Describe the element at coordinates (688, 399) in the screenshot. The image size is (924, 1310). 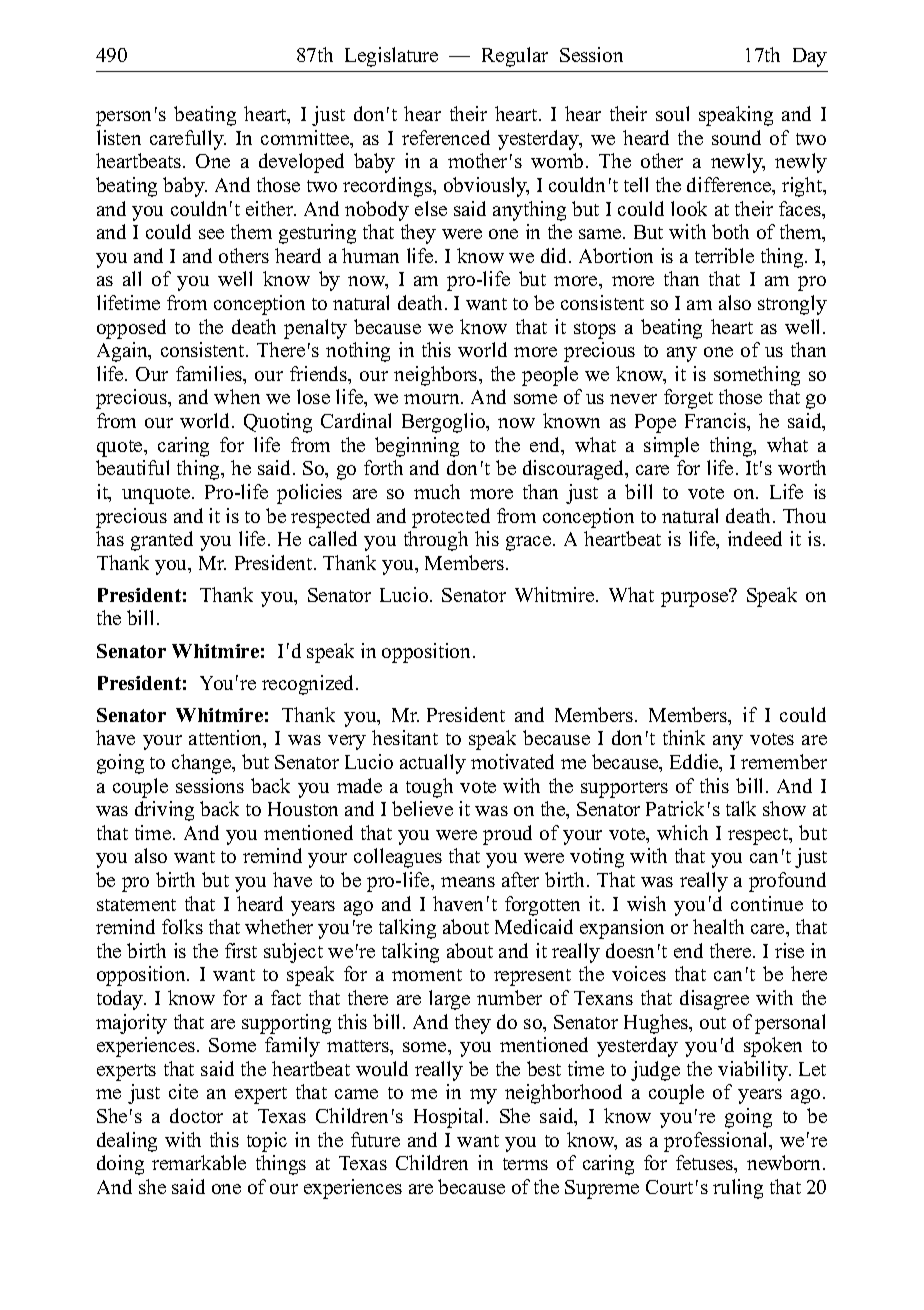
I see `forget` at that location.
